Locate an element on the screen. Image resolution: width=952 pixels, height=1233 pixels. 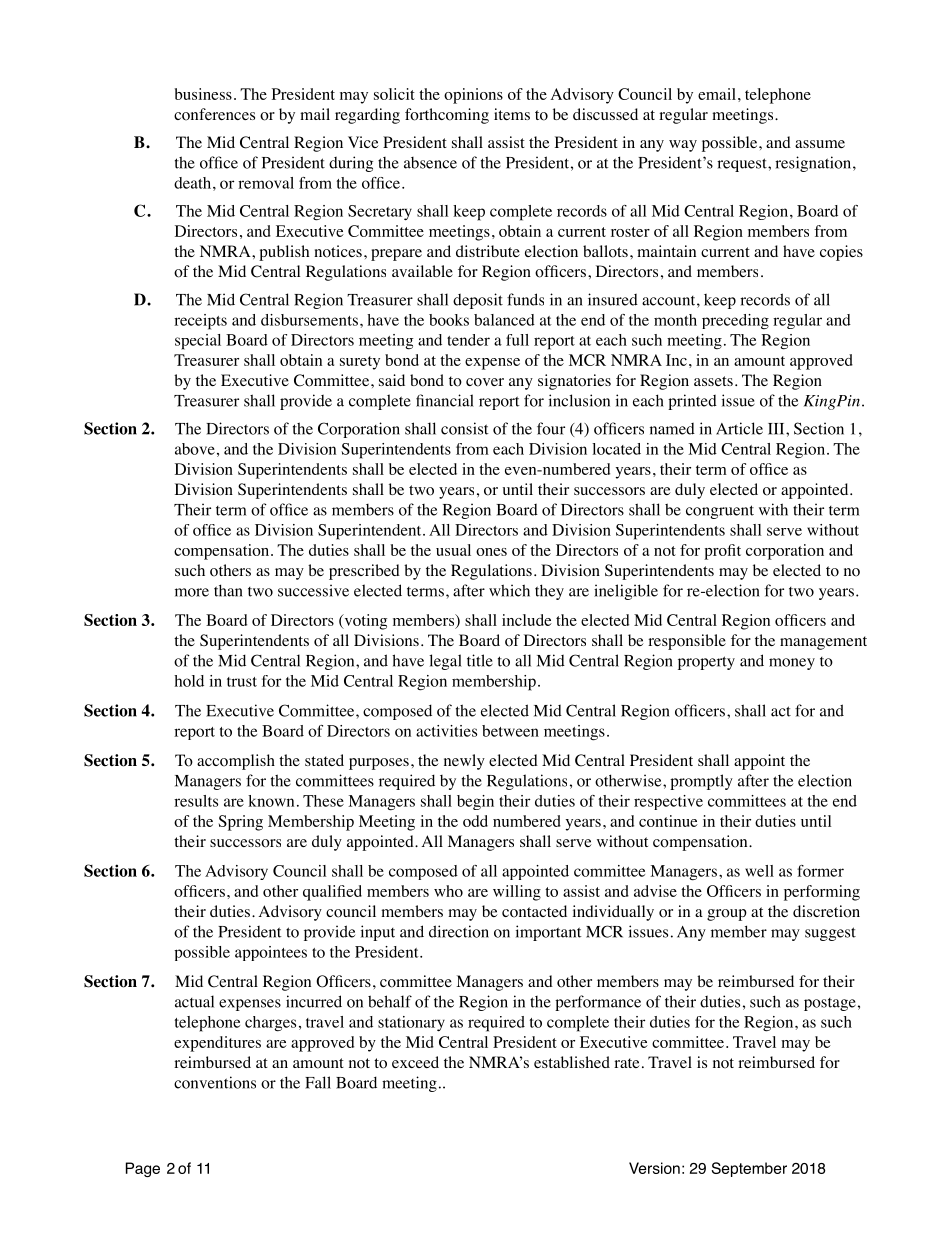
conventions is located at coordinates (215, 1082).
